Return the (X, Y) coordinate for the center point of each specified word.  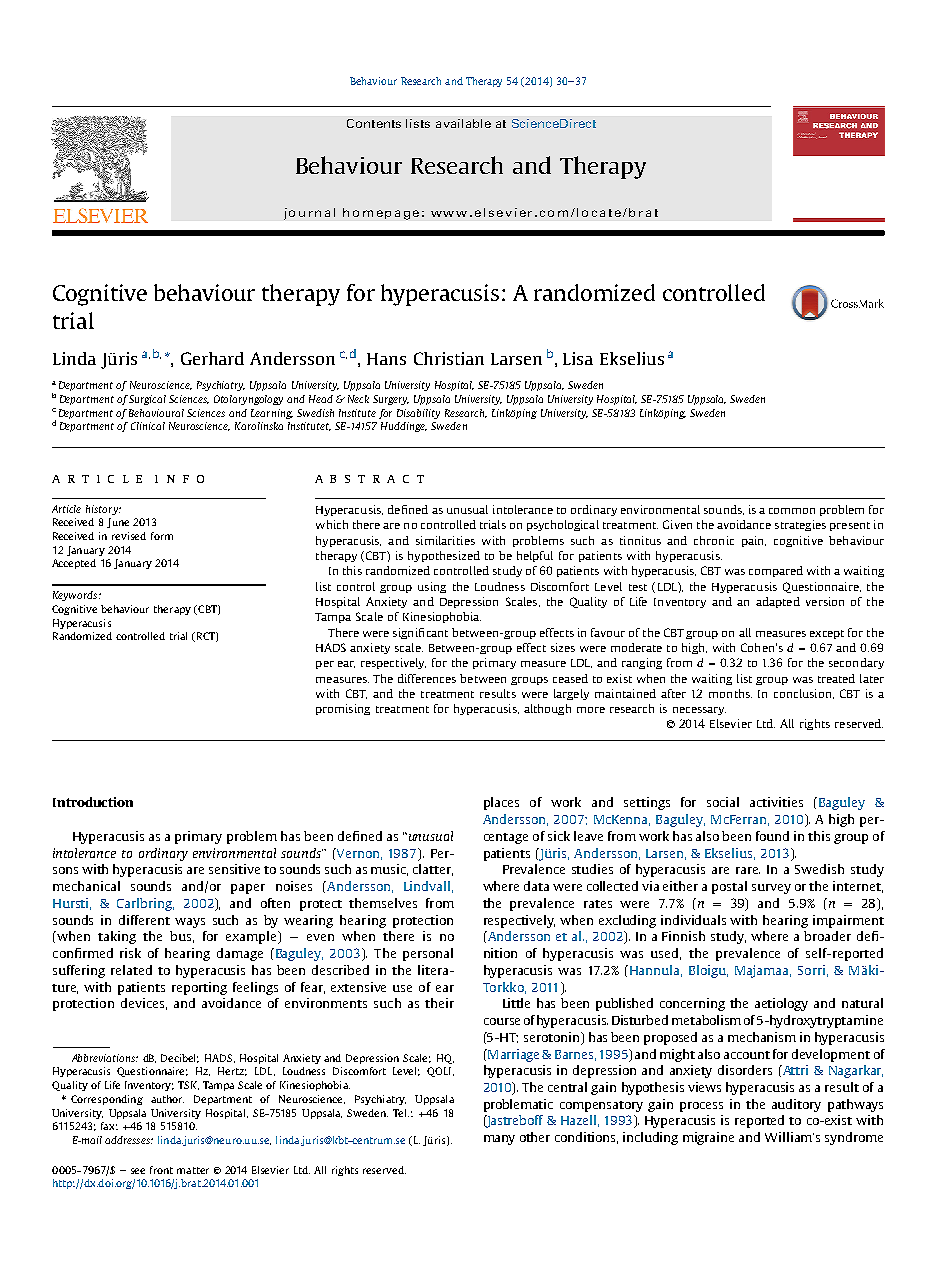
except (827, 634)
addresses (128, 1140)
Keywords (76, 596)
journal (309, 214)
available (463, 123)
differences (427, 678)
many (499, 1140)
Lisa (578, 358)
